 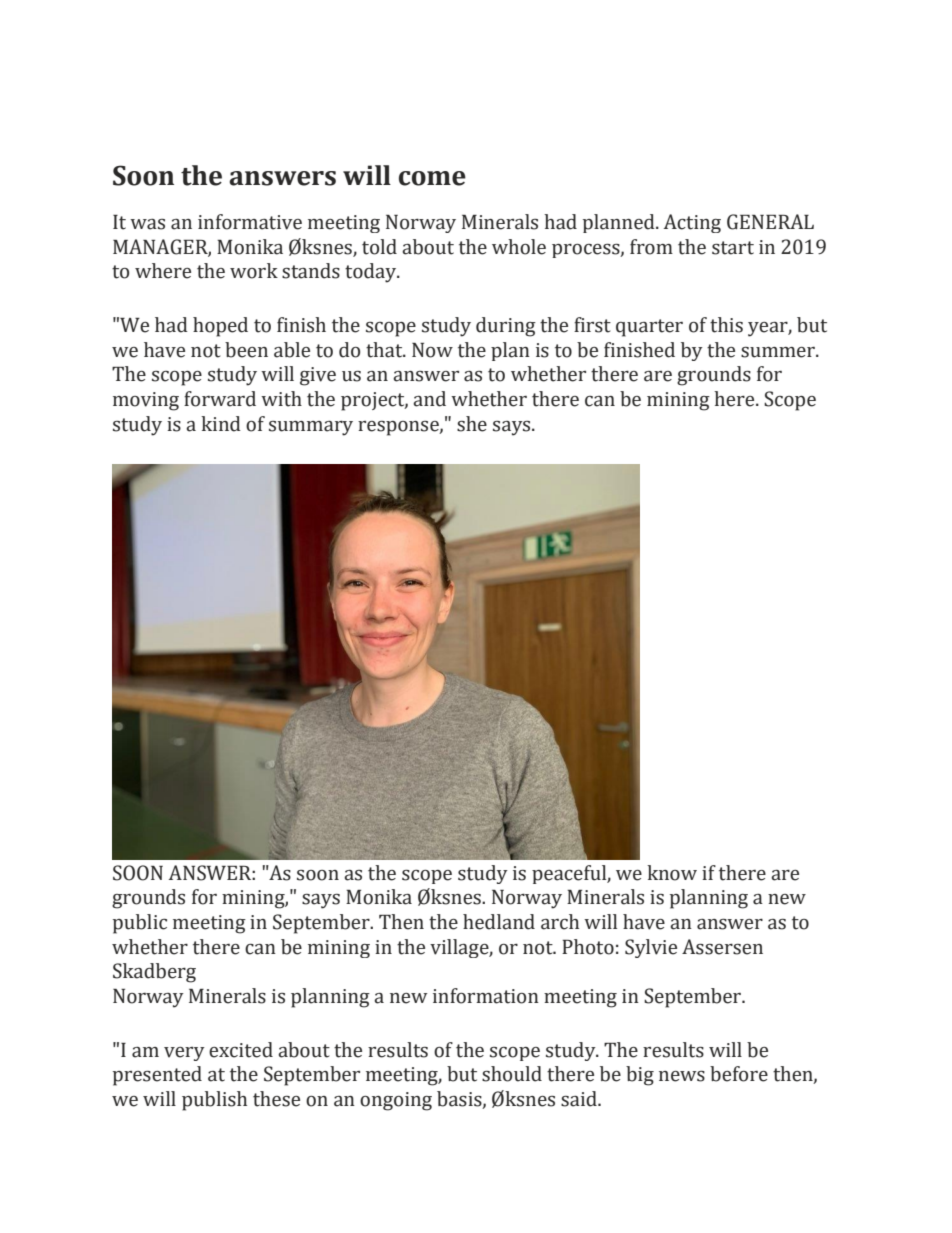 I want to click on come, so click(x=432, y=178).
